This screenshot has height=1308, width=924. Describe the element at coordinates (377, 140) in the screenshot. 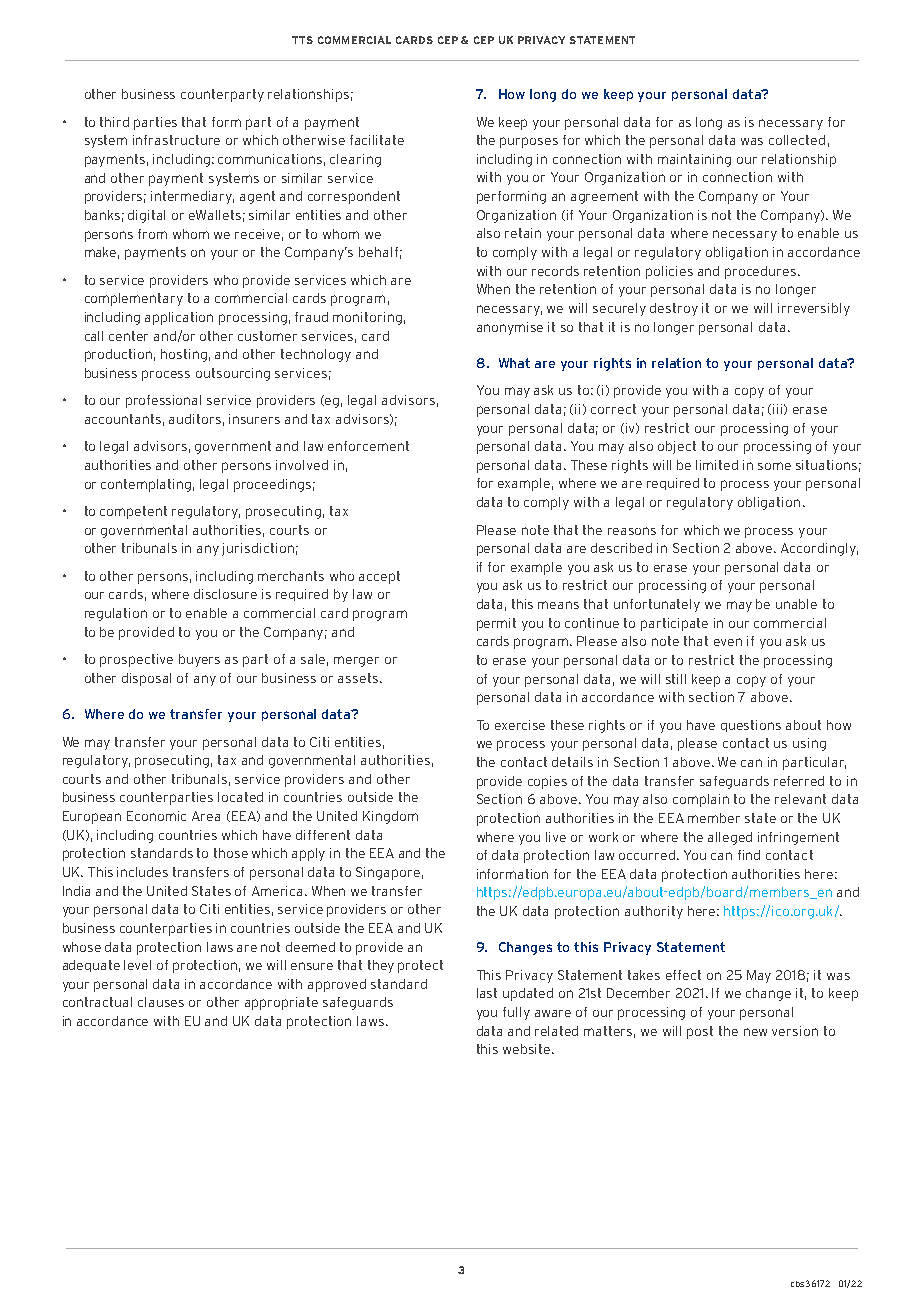

I see `facilitate` at that location.
